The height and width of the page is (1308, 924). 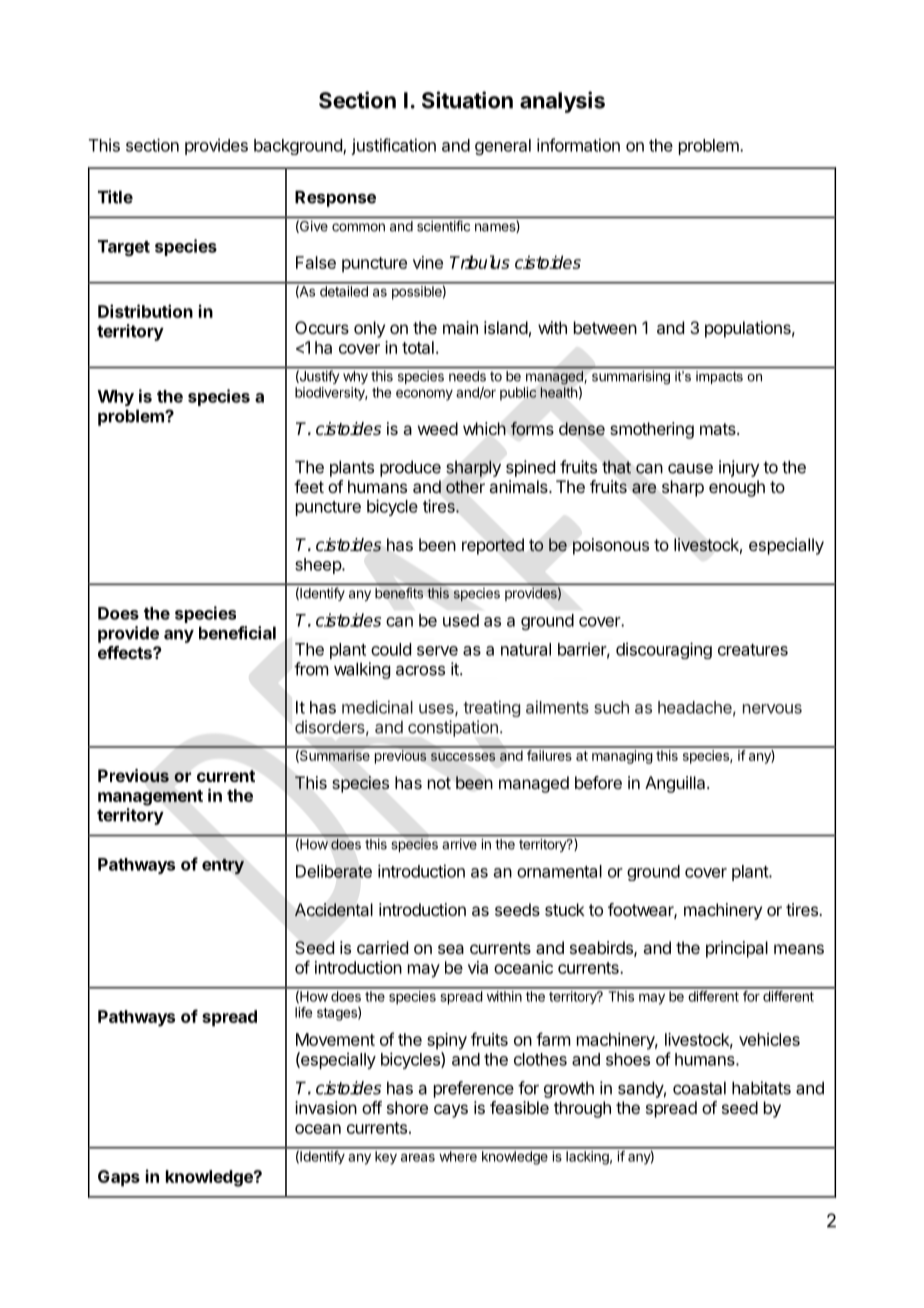 I want to click on Situation, so click(x=467, y=100).
